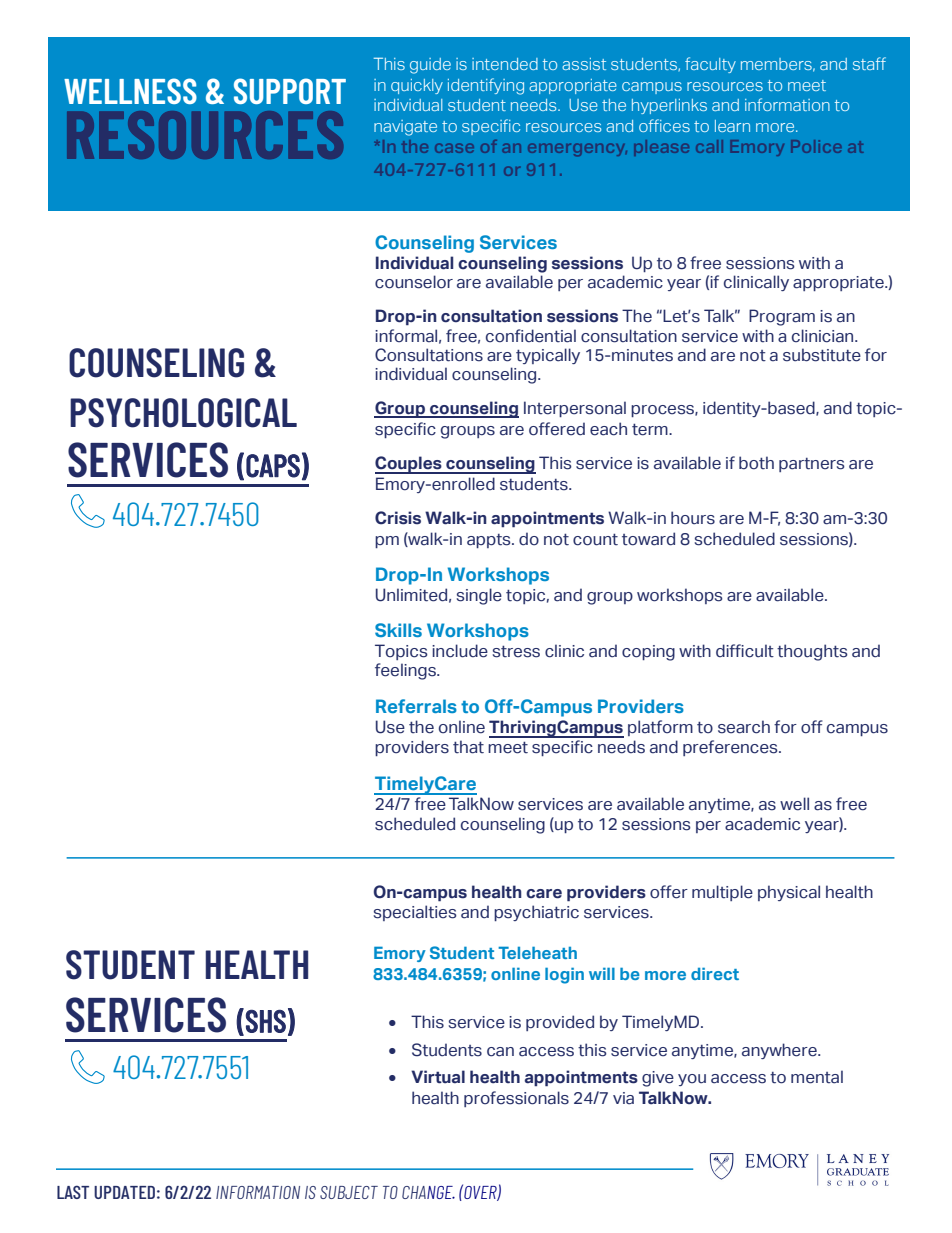  I want to click on identifying, so click(486, 86).
